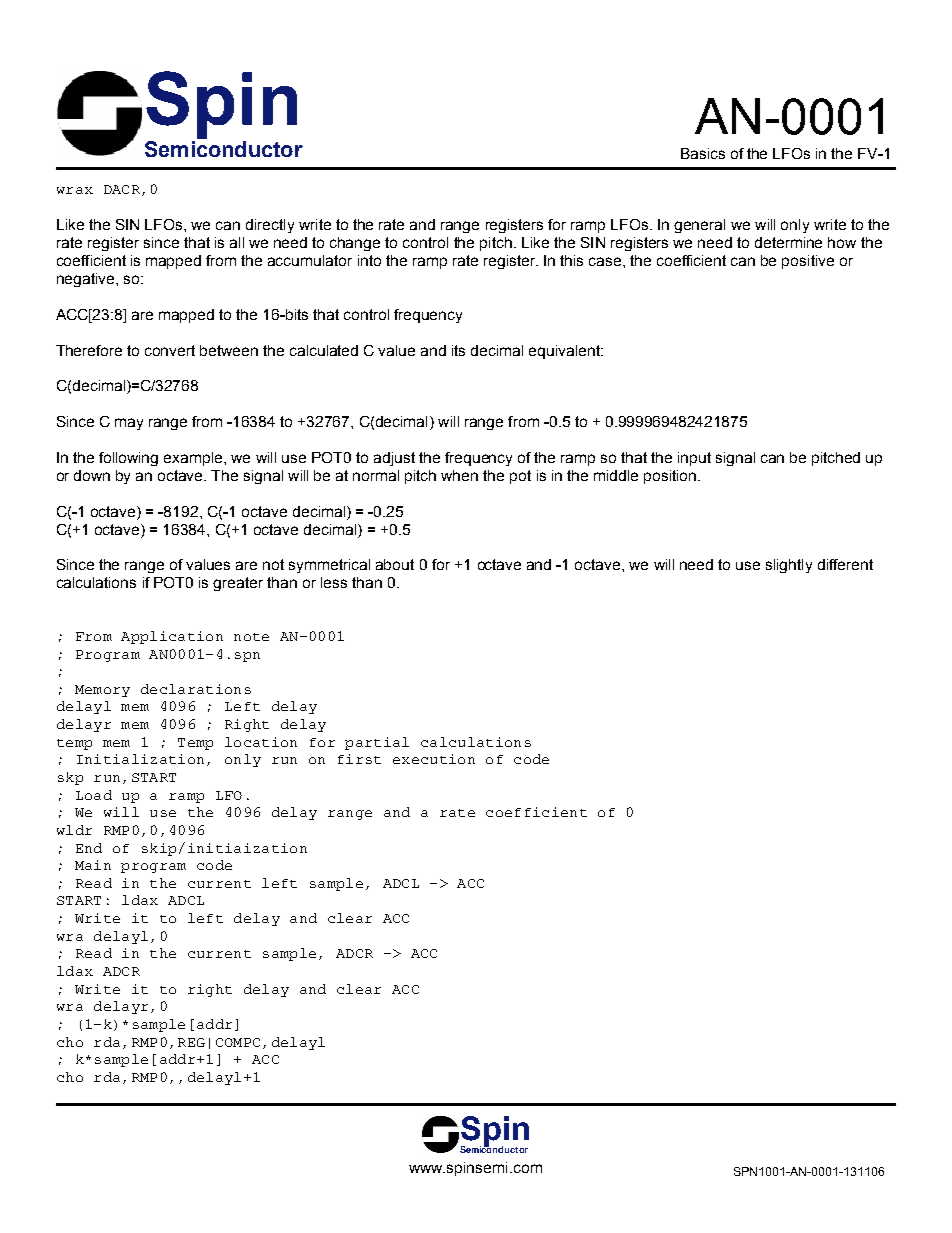 The height and width of the document is (1233, 952). What do you see at coordinates (434, 759) in the document?
I see `execution` at bounding box center [434, 759].
